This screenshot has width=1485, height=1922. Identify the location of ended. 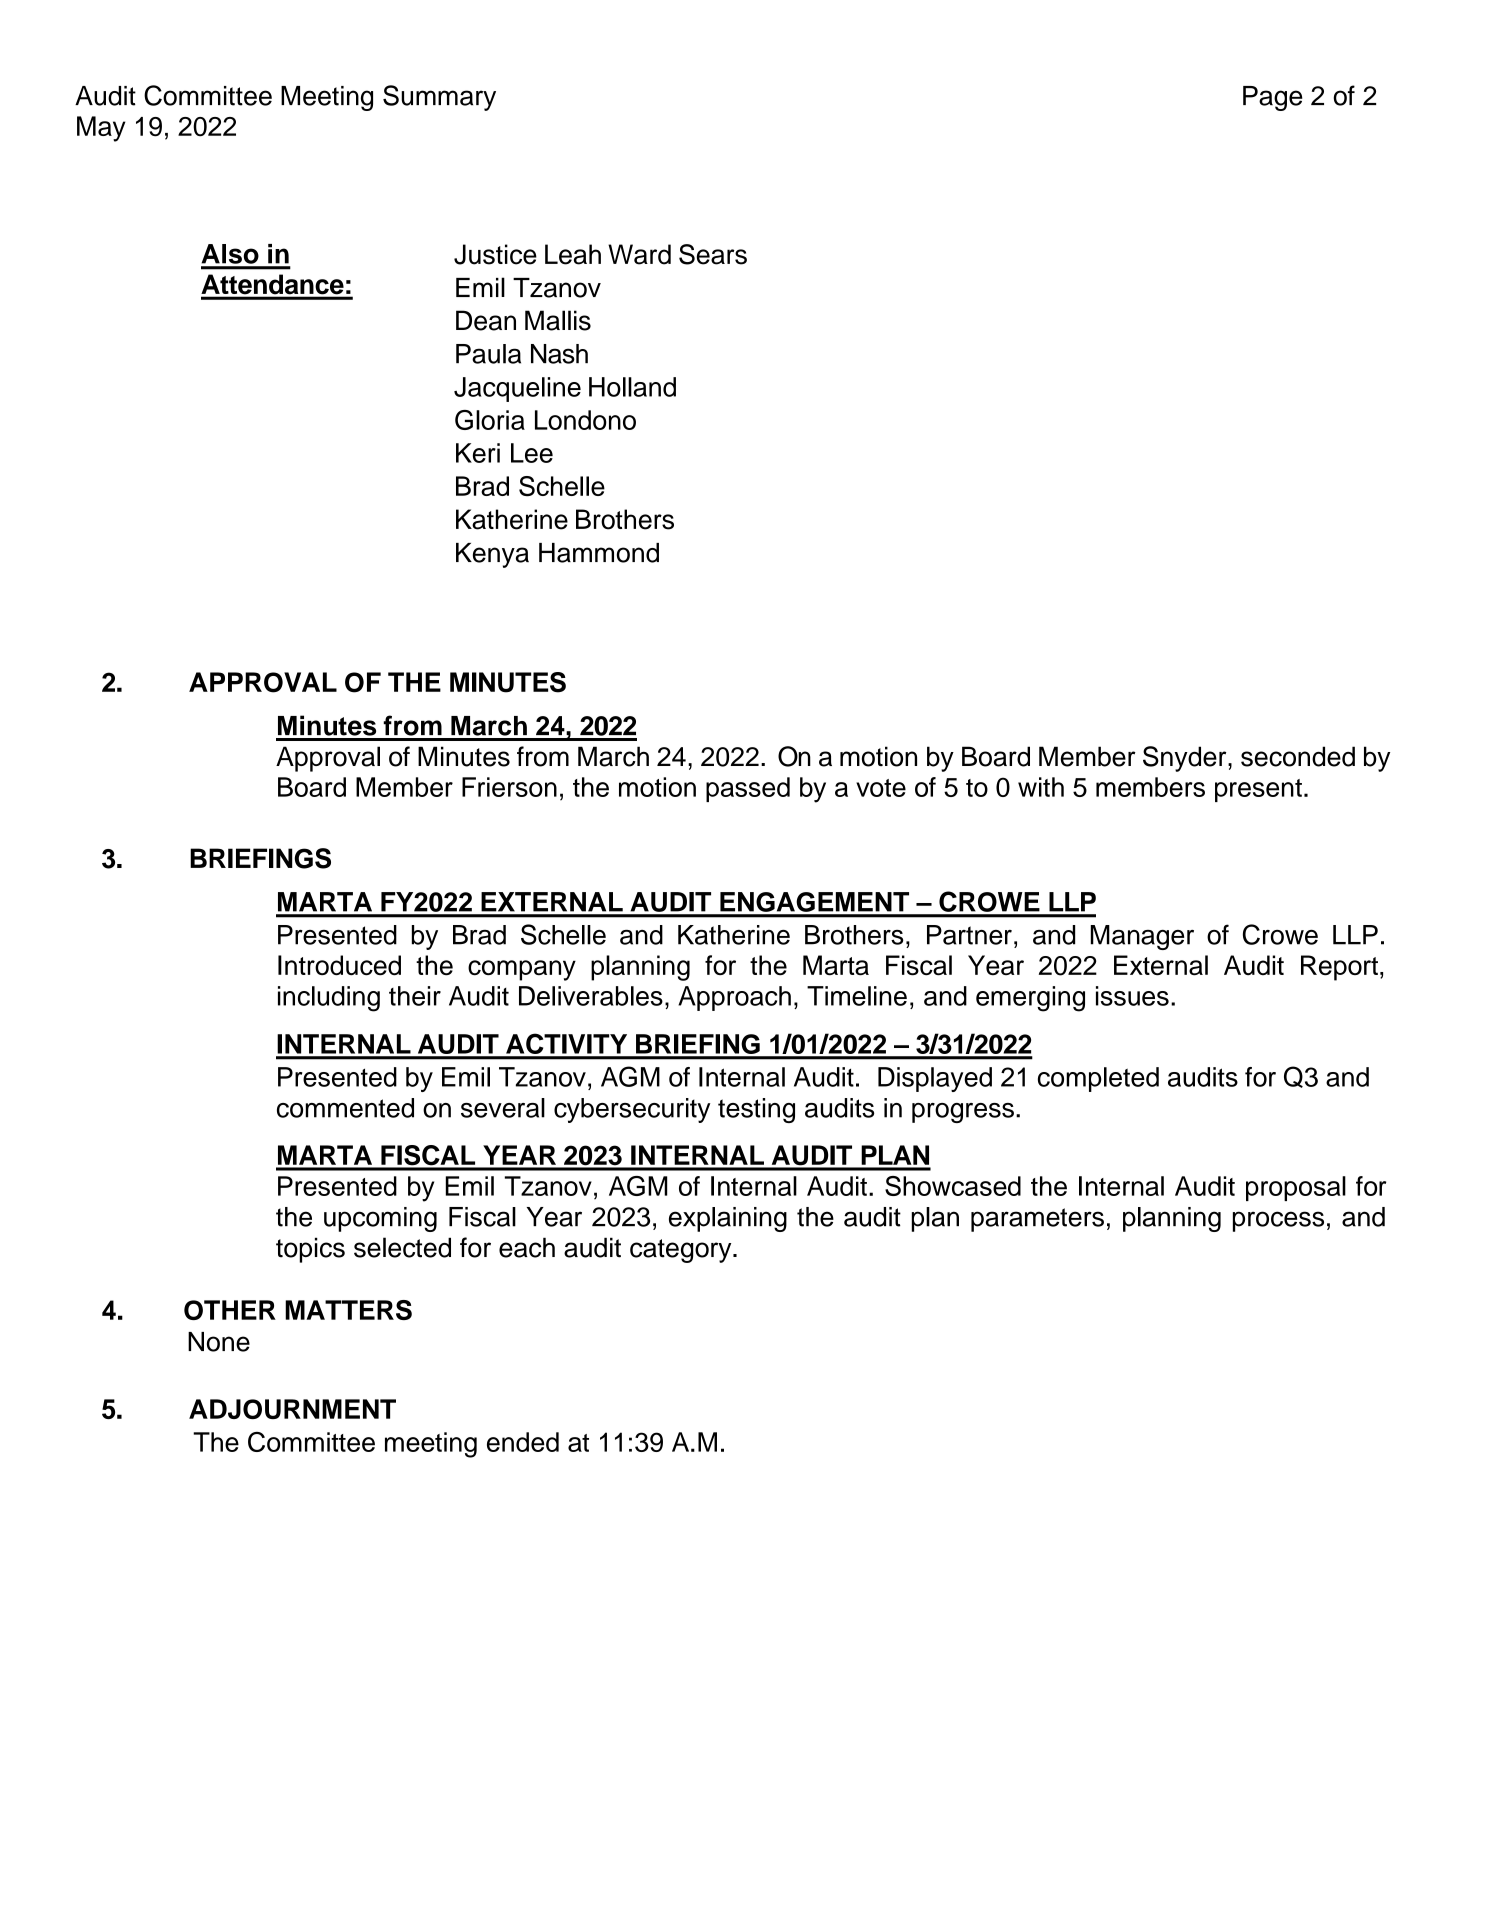
(523, 1442).
